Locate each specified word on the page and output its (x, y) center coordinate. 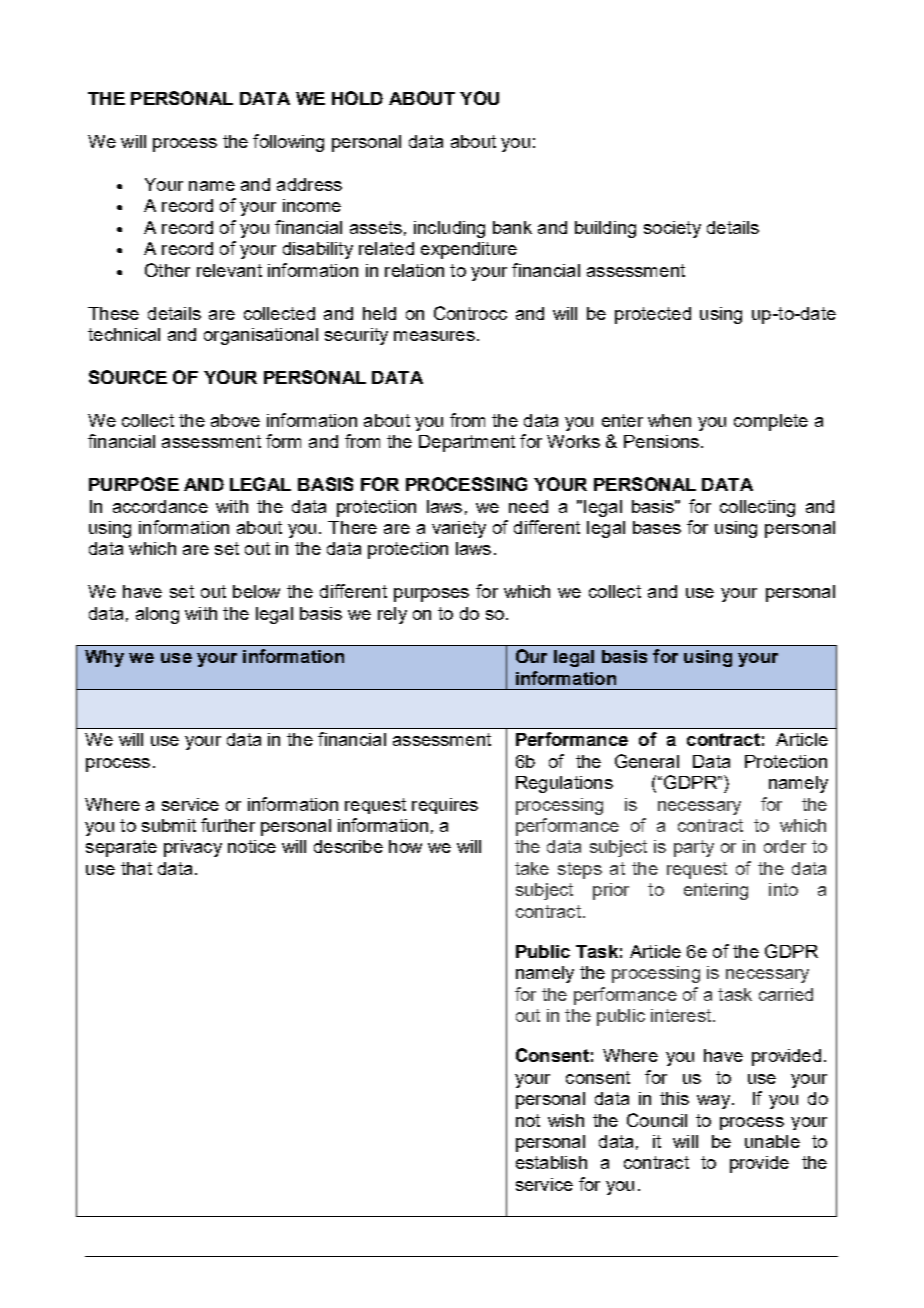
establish (551, 1162)
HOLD (357, 98)
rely (392, 615)
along (157, 615)
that (136, 868)
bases (657, 527)
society (672, 229)
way (713, 1102)
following (288, 143)
